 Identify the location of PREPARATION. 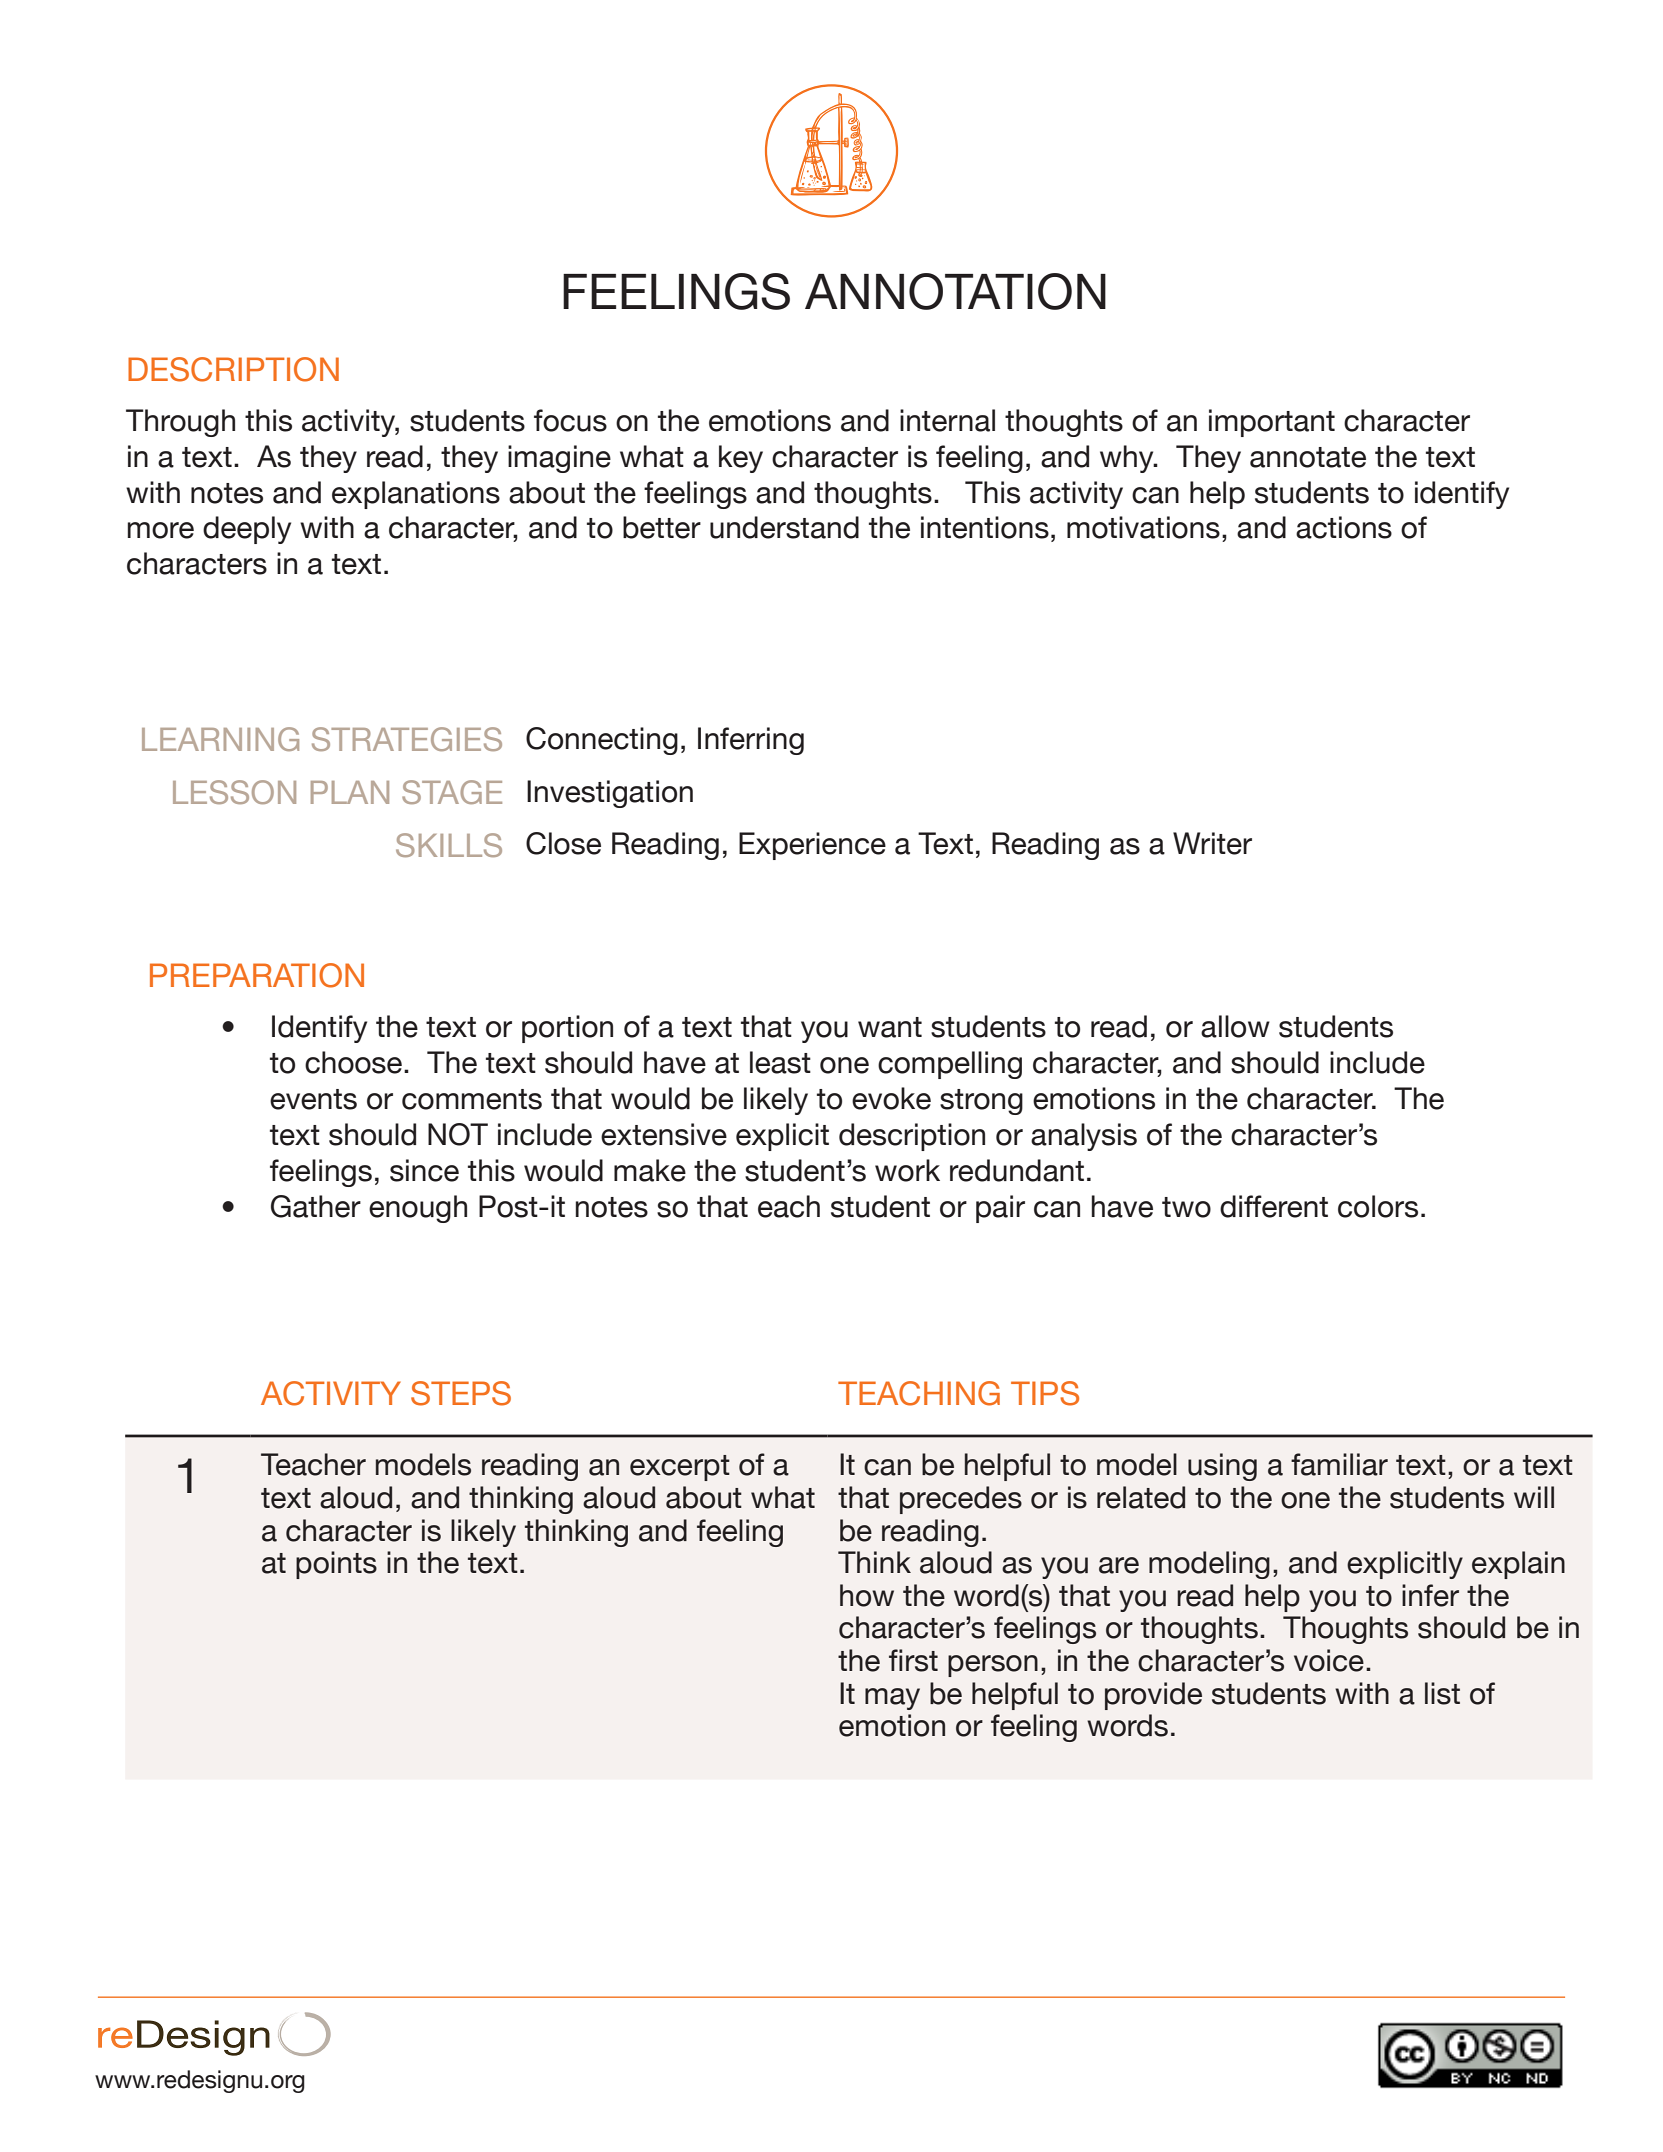
(257, 975).
